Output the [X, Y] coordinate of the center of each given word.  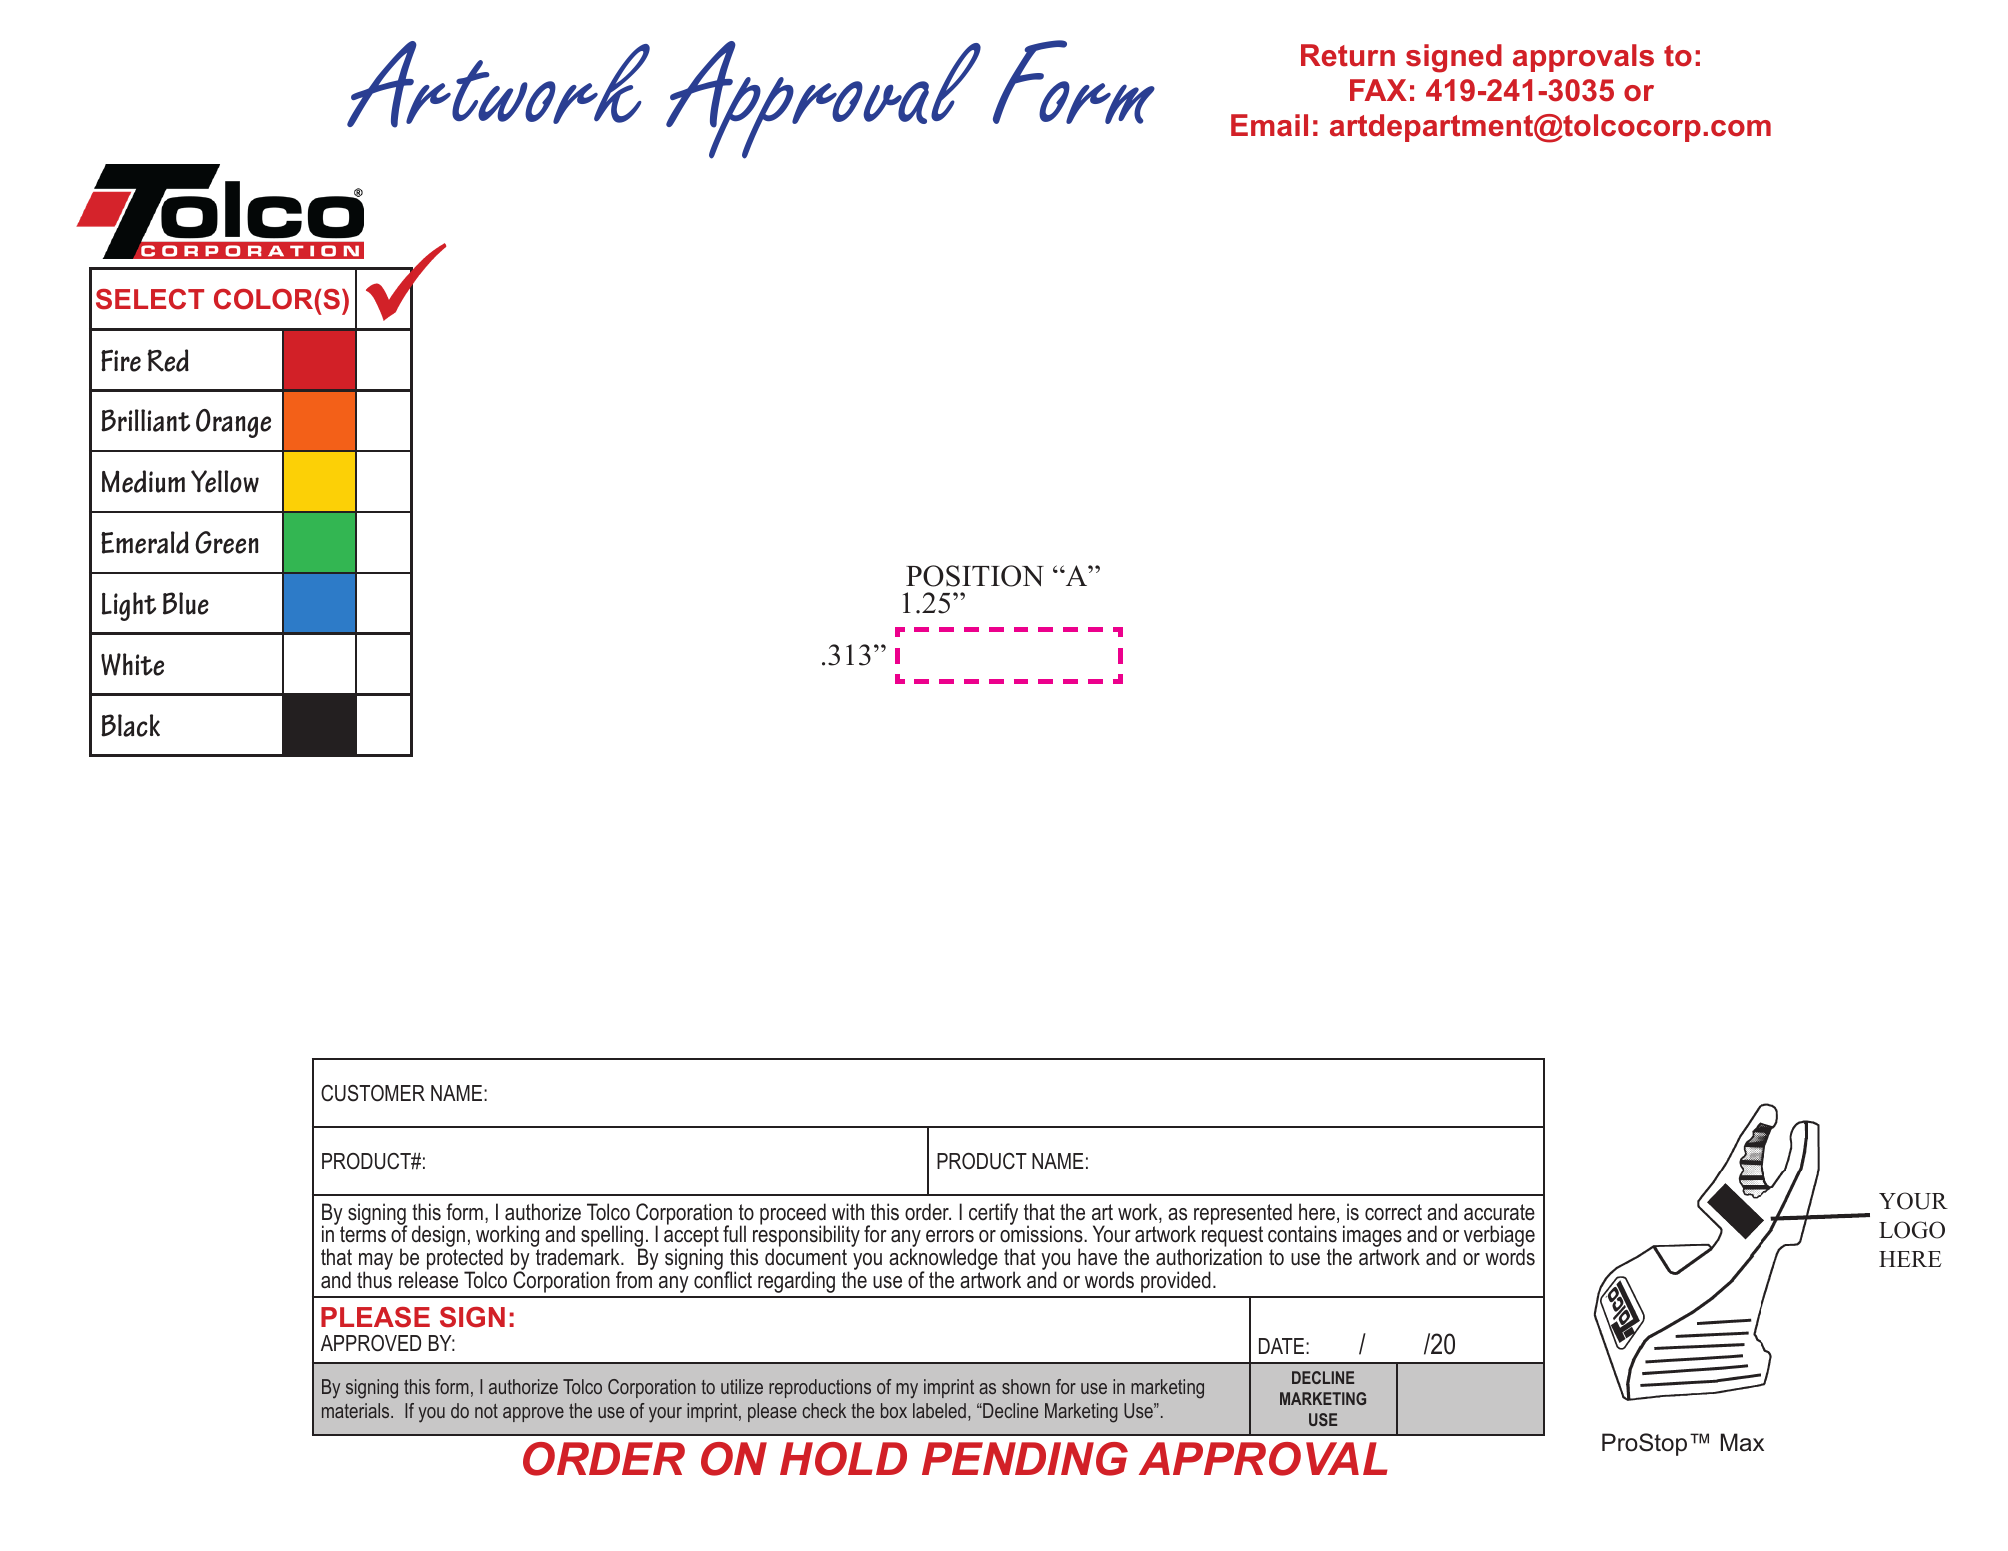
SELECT [150, 299]
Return [1348, 55]
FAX [1378, 90]
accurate [1499, 1212]
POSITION [975, 576]
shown [1026, 1386]
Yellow [225, 481]
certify [993, 1214]
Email [1269, 125]
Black [130, 725]
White [132, 664]
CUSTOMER [373, 1093]
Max [1742, 1442]
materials [357, 1410]
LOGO [1912, 1230]
